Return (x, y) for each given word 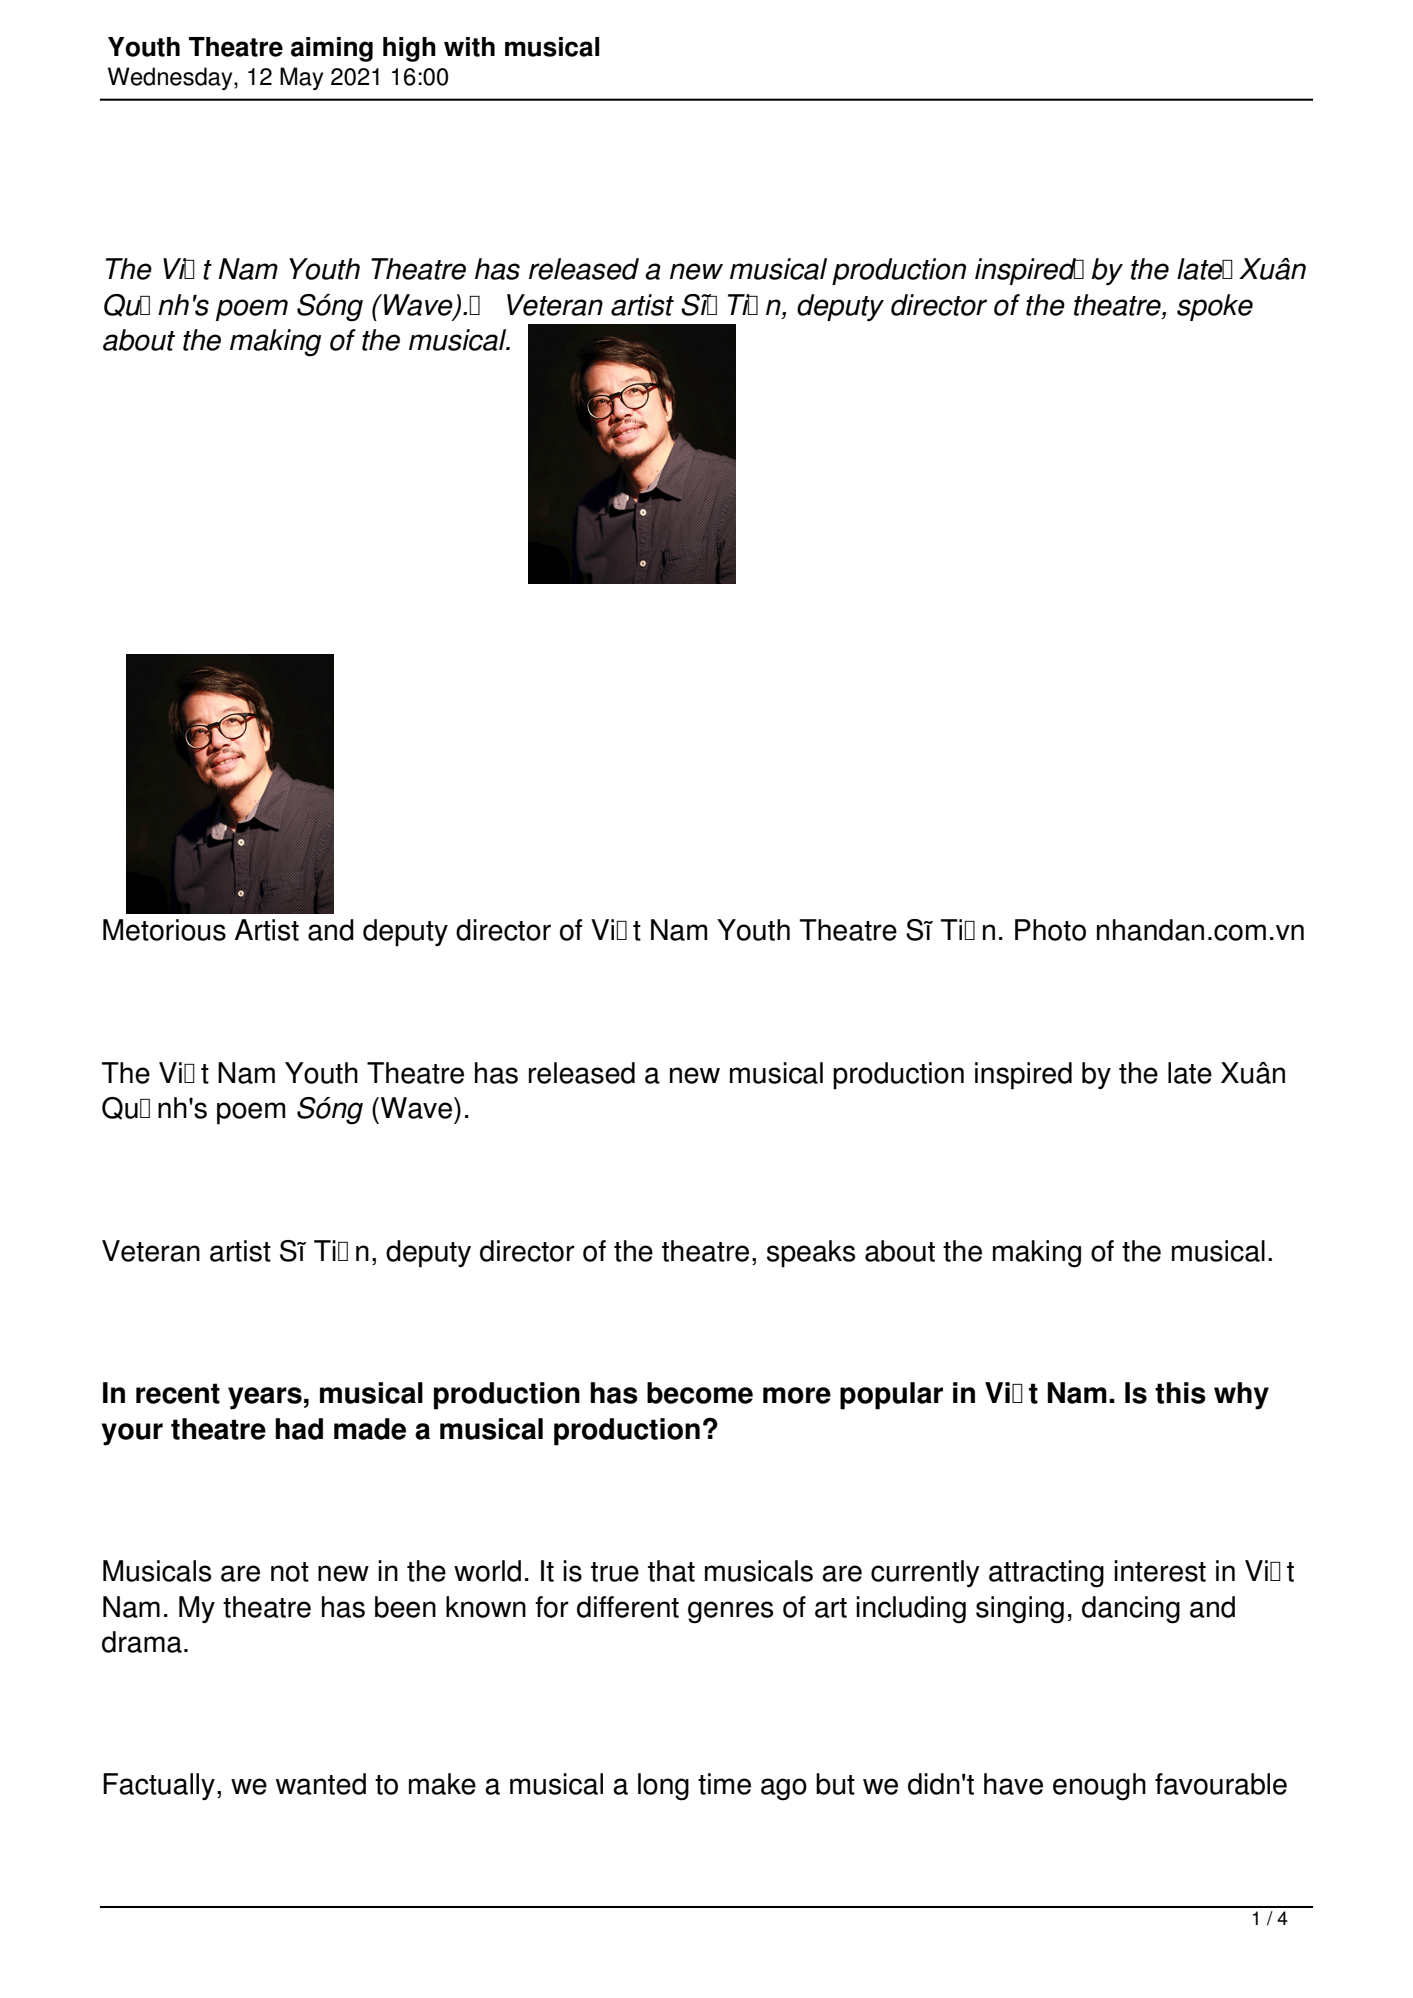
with (469, 47)
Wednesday (171, 78)
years (265, 1398)
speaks (811, 1254)
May (301, 78)
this (1180, 1393)
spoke (1215, 307)
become (700, 1393)
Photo (1050, 930)
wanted (321, 1784)
